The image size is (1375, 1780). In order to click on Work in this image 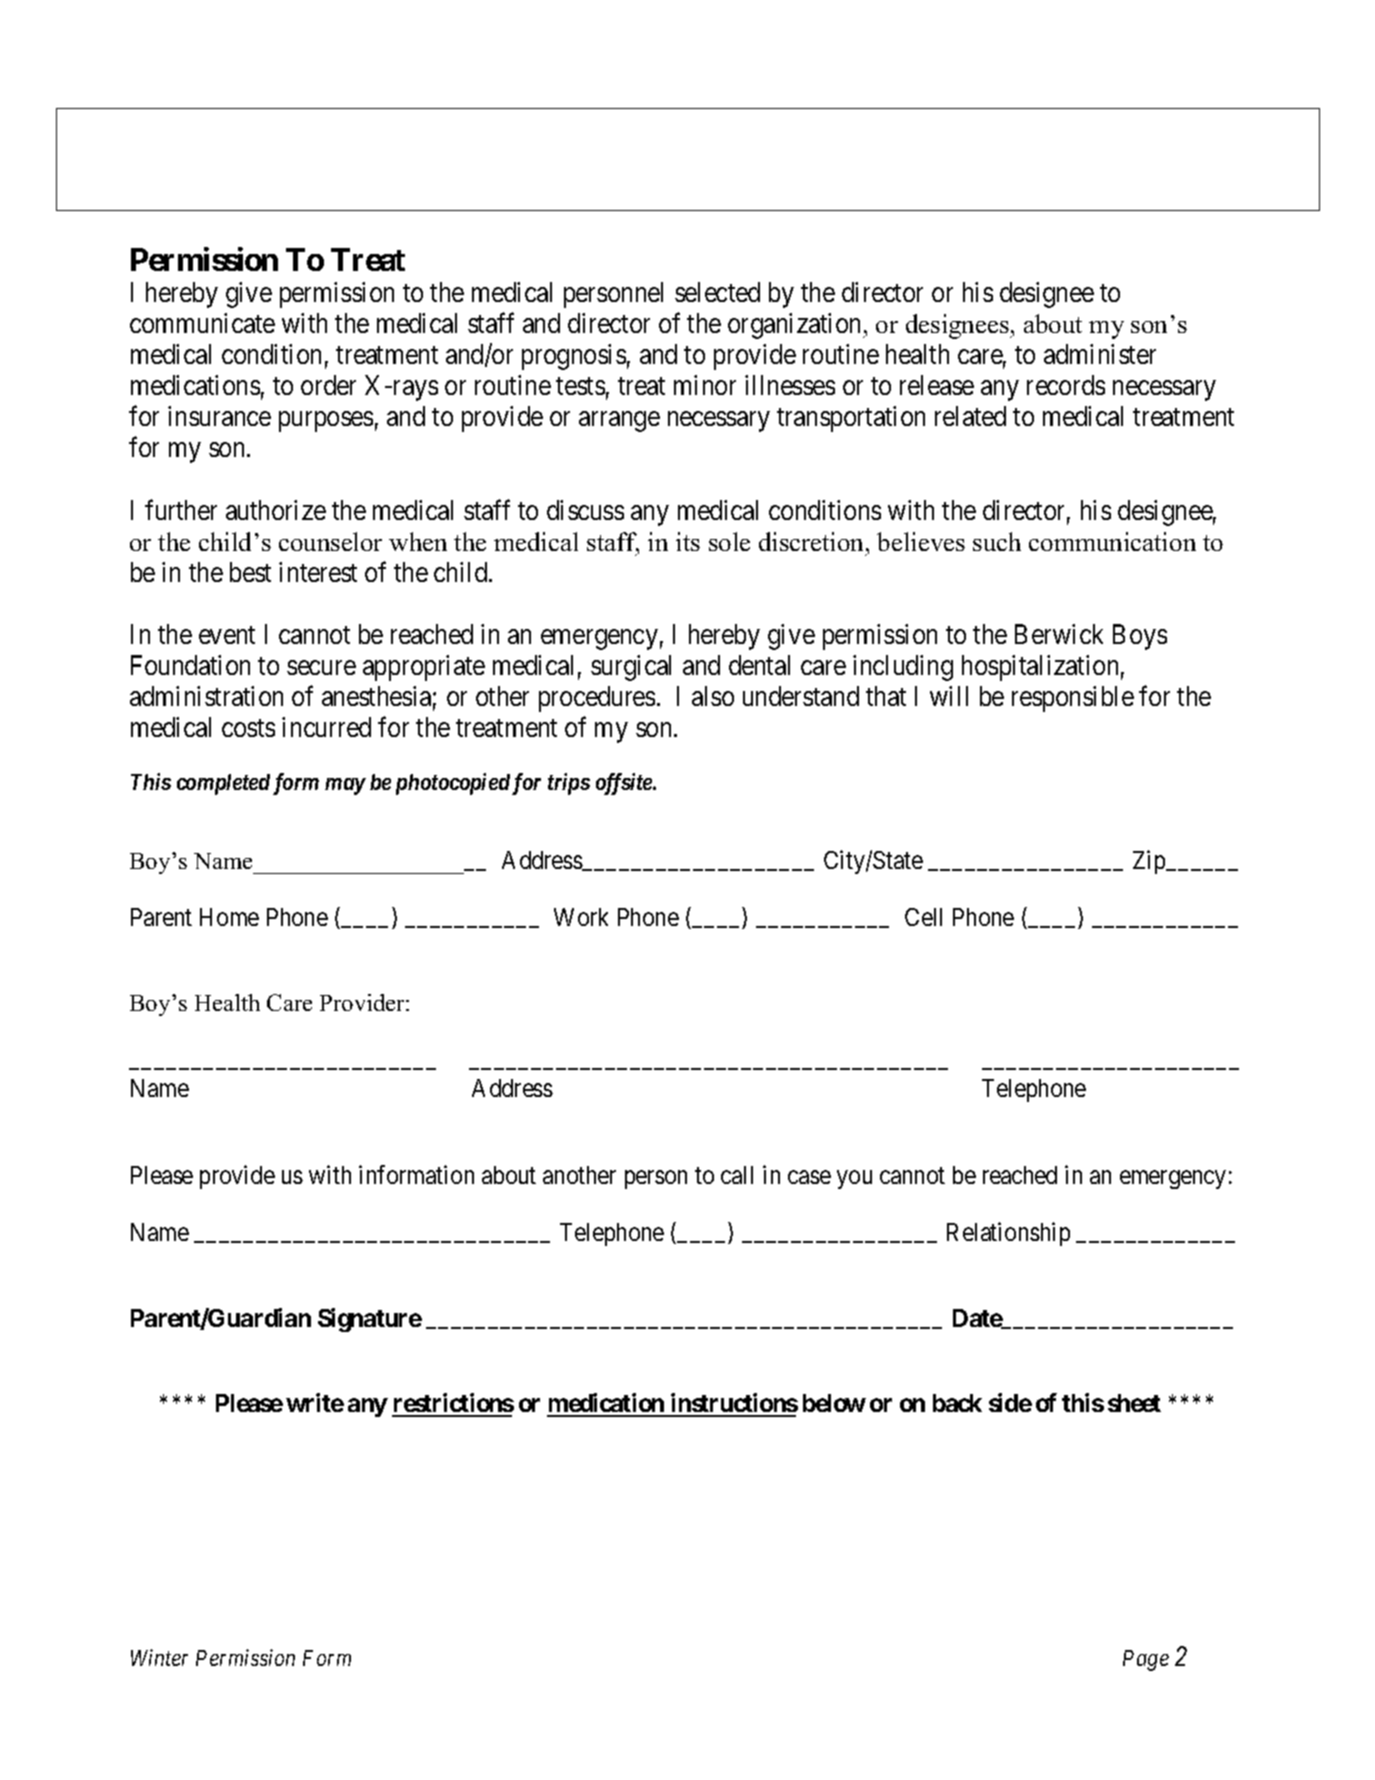, I will do `click(581, 917)`.
